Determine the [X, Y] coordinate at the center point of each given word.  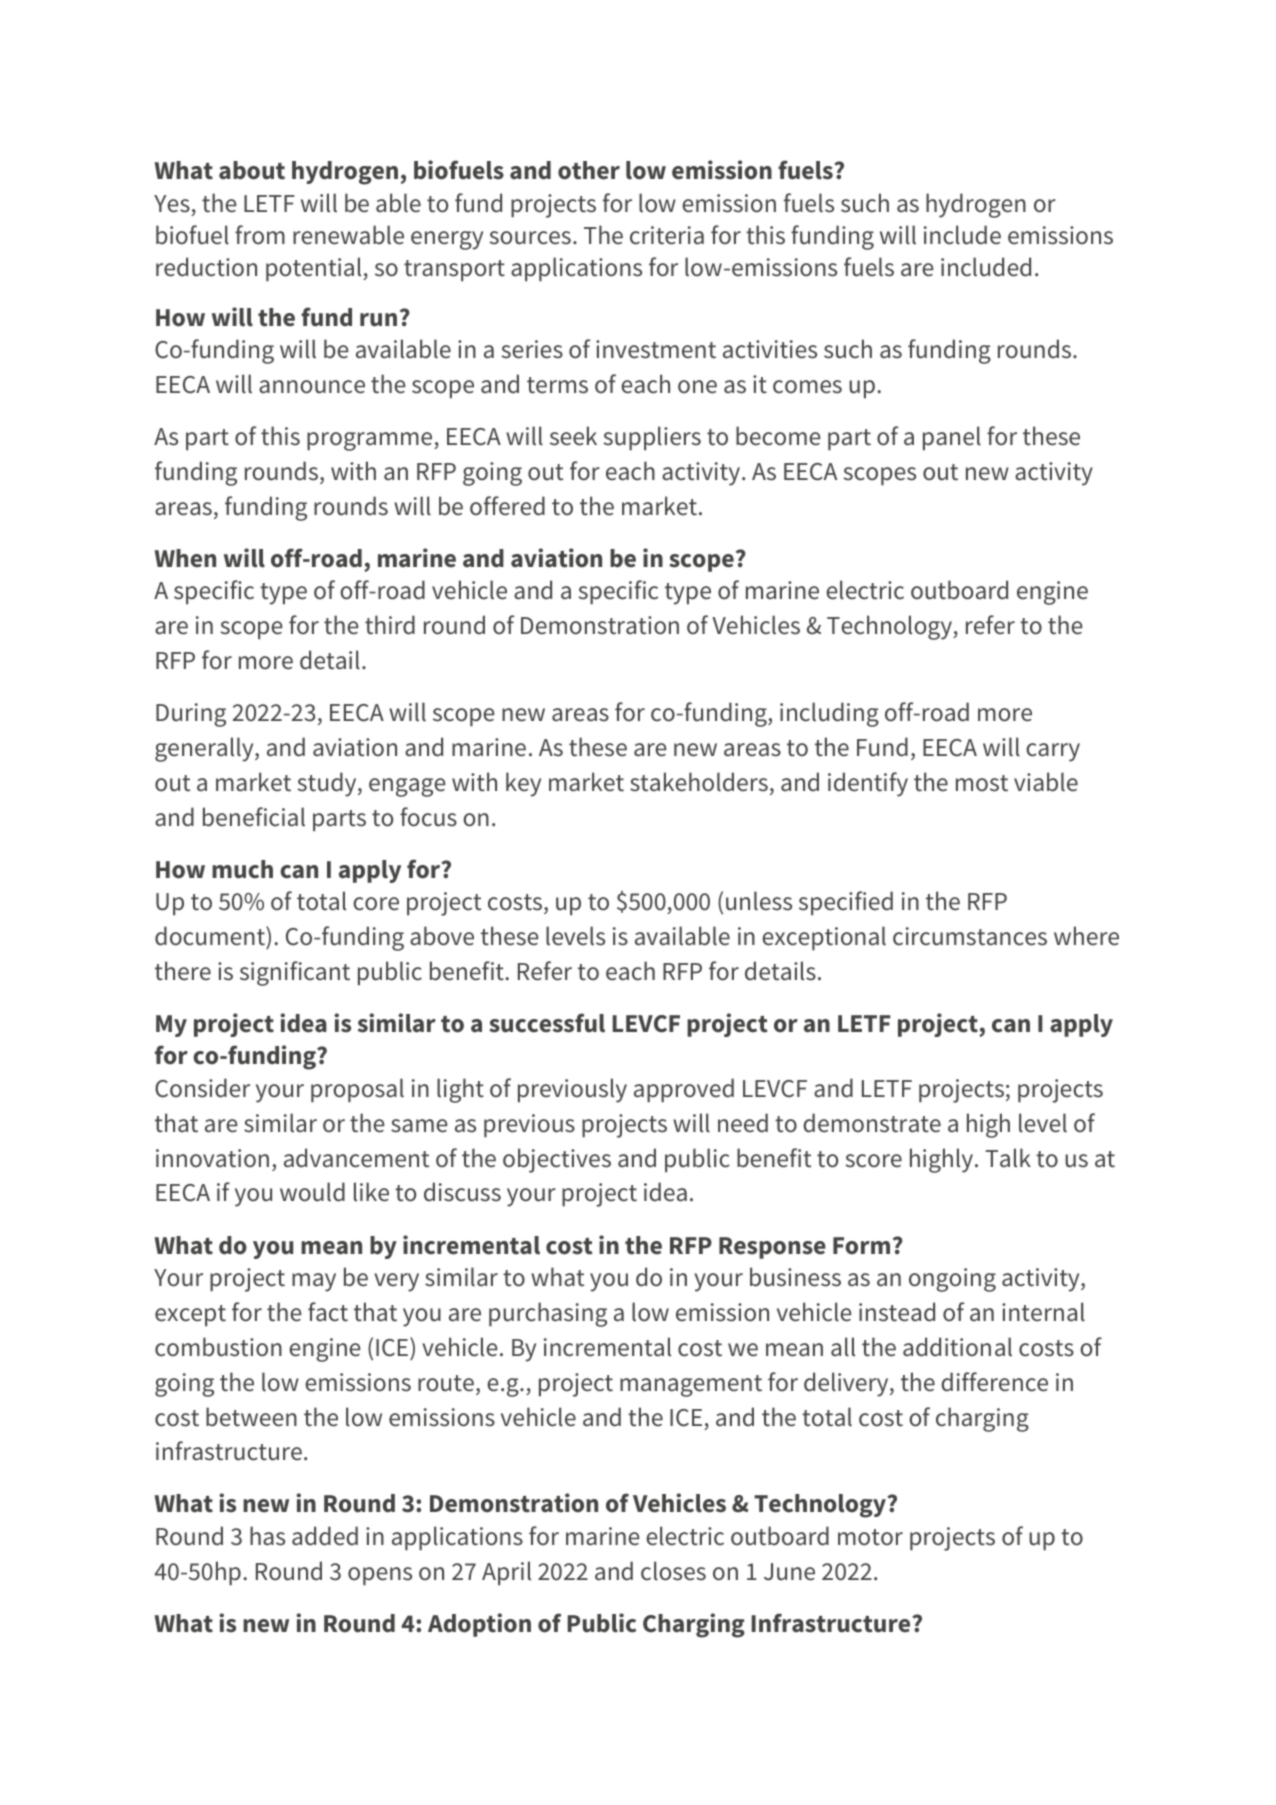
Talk [1008, 1158]
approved [684, 1090]
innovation [212, 1158]
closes [673, 1571]
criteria [667, 235]
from [260, 235]
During [191, 715]
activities [770, 349]
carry [1053, 752]
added [325, 1536]
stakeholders [699, 782]
